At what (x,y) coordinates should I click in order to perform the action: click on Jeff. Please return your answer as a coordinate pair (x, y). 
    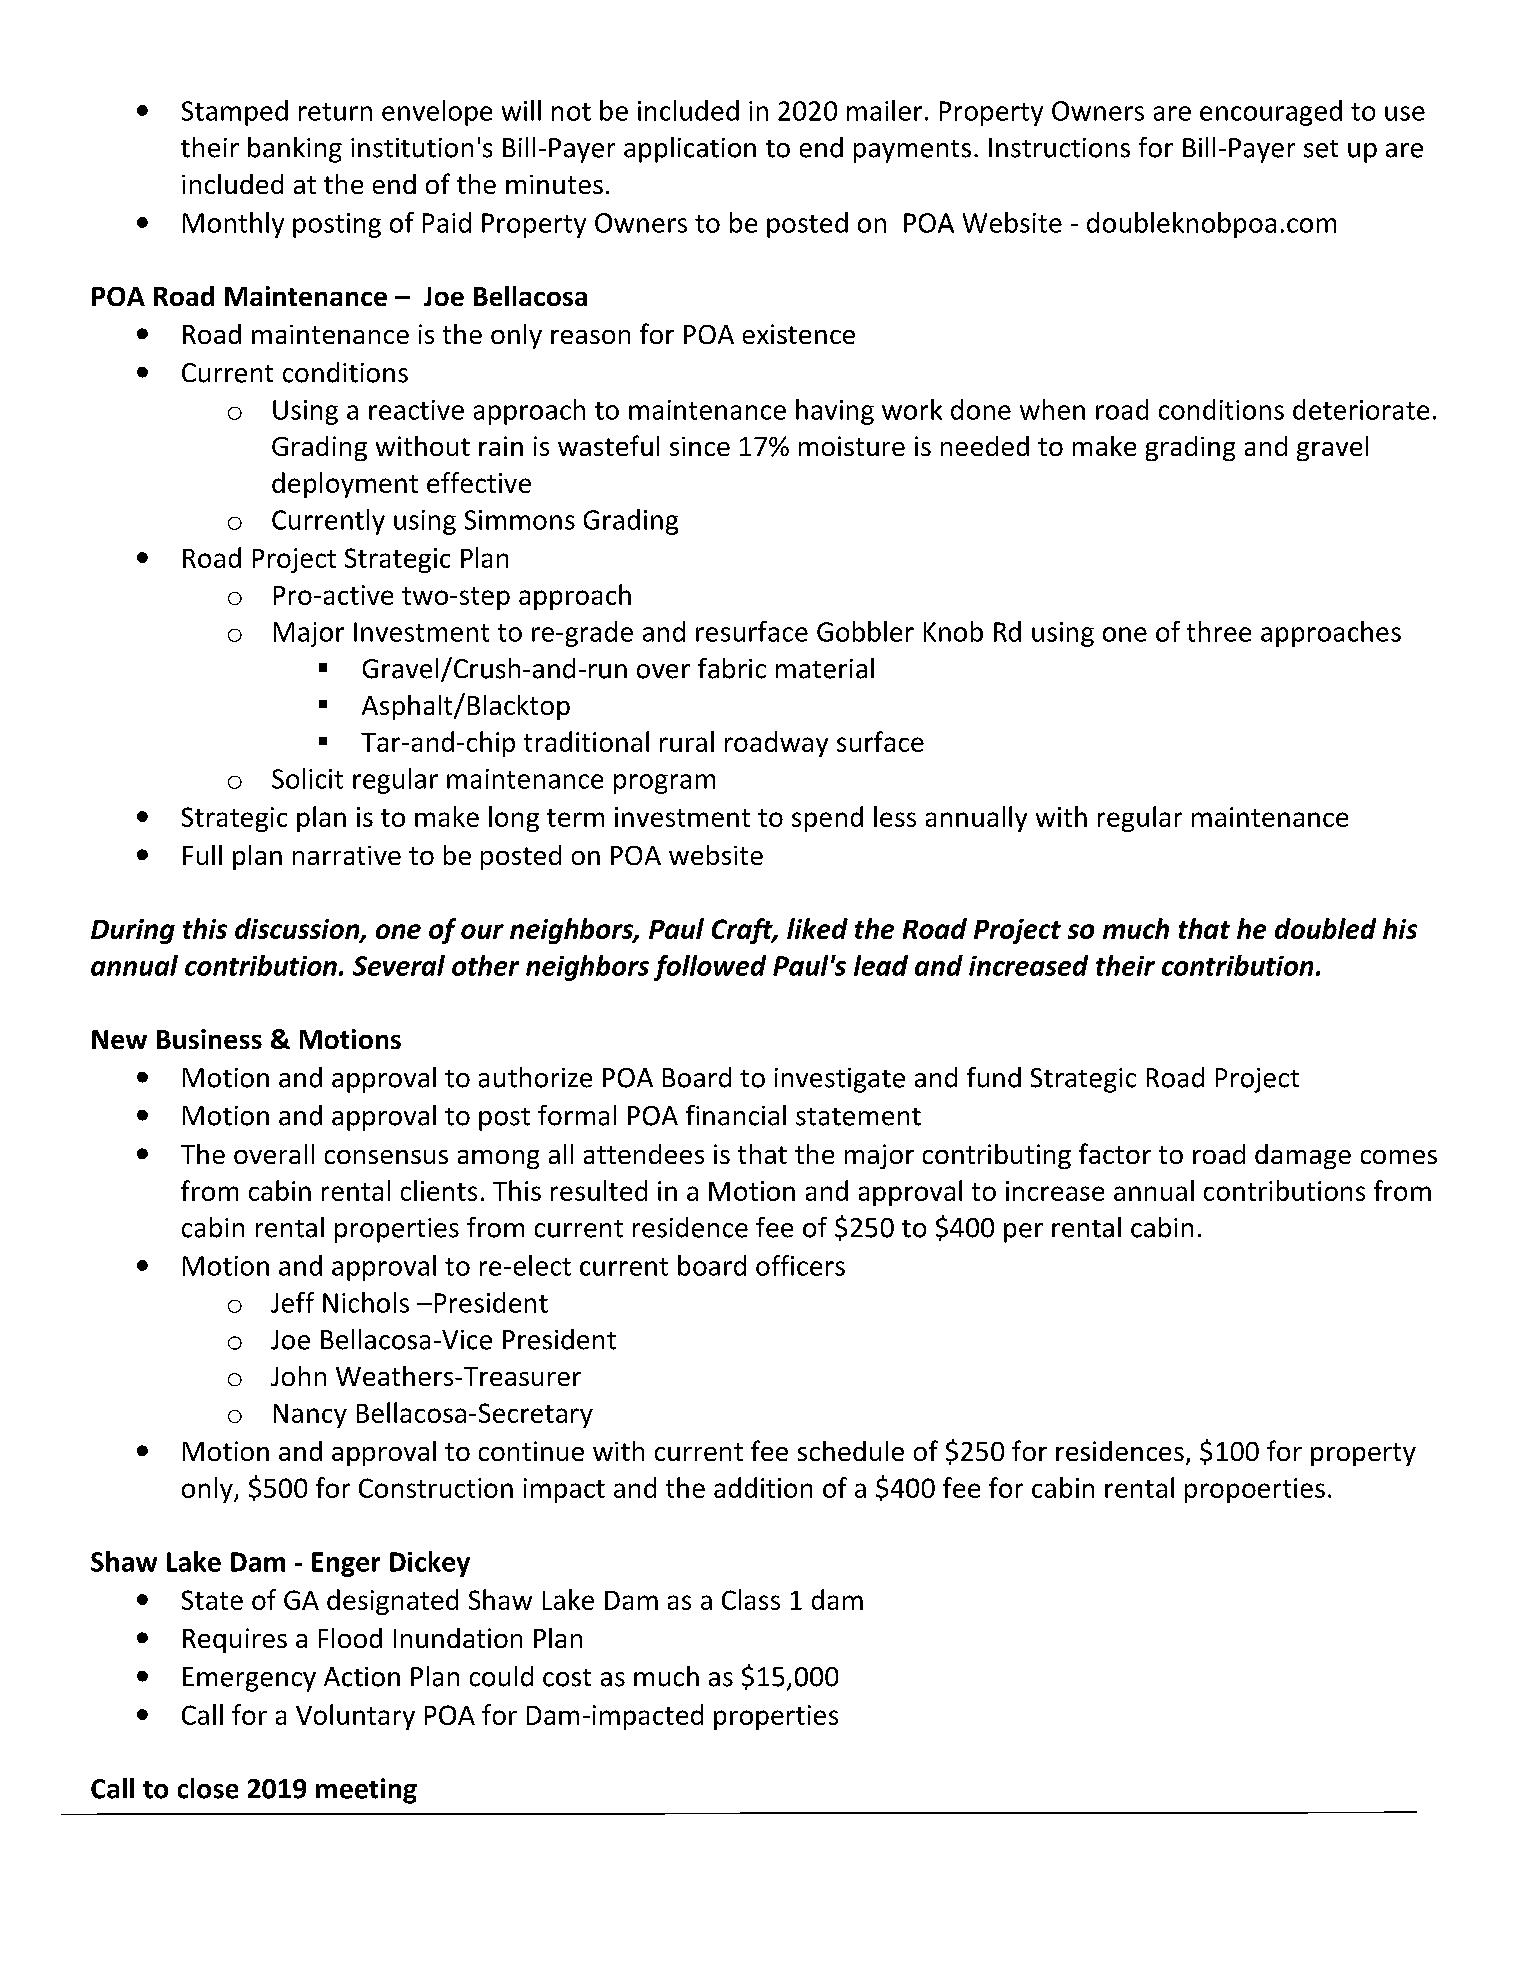
    Looking at the image, I should click on (292, 1302).
